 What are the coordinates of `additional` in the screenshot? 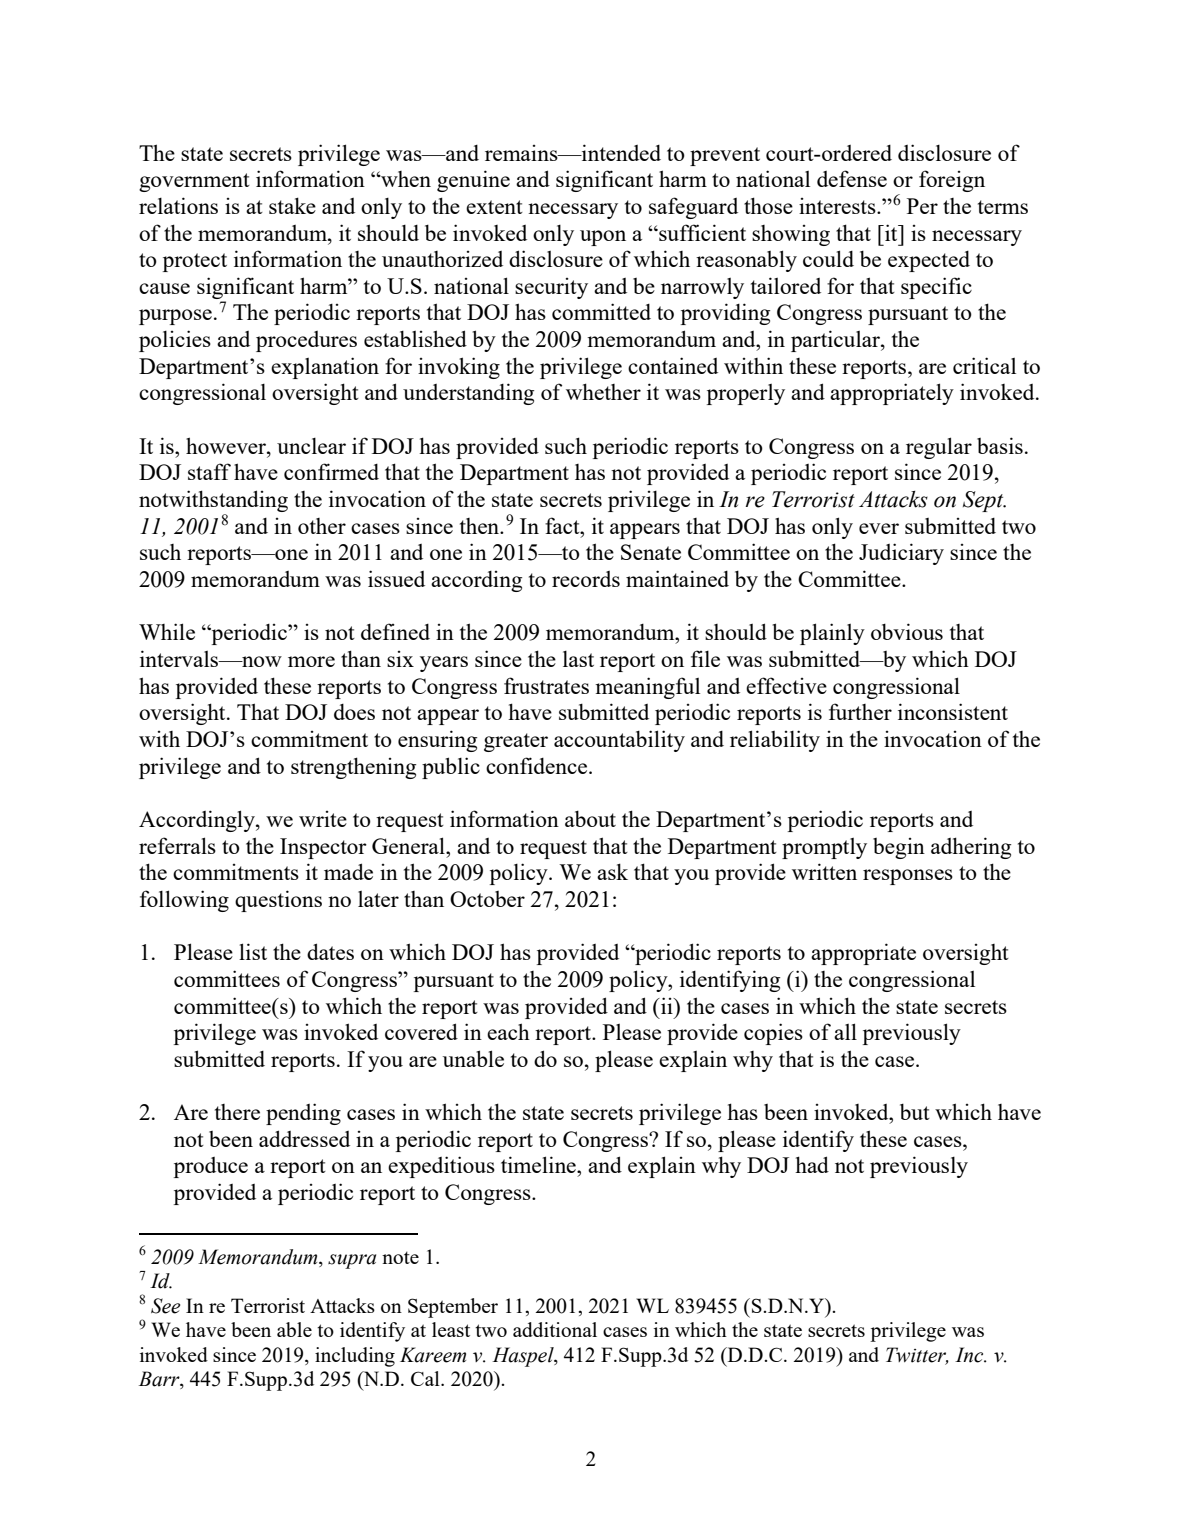 It's located at (555, 1329).
